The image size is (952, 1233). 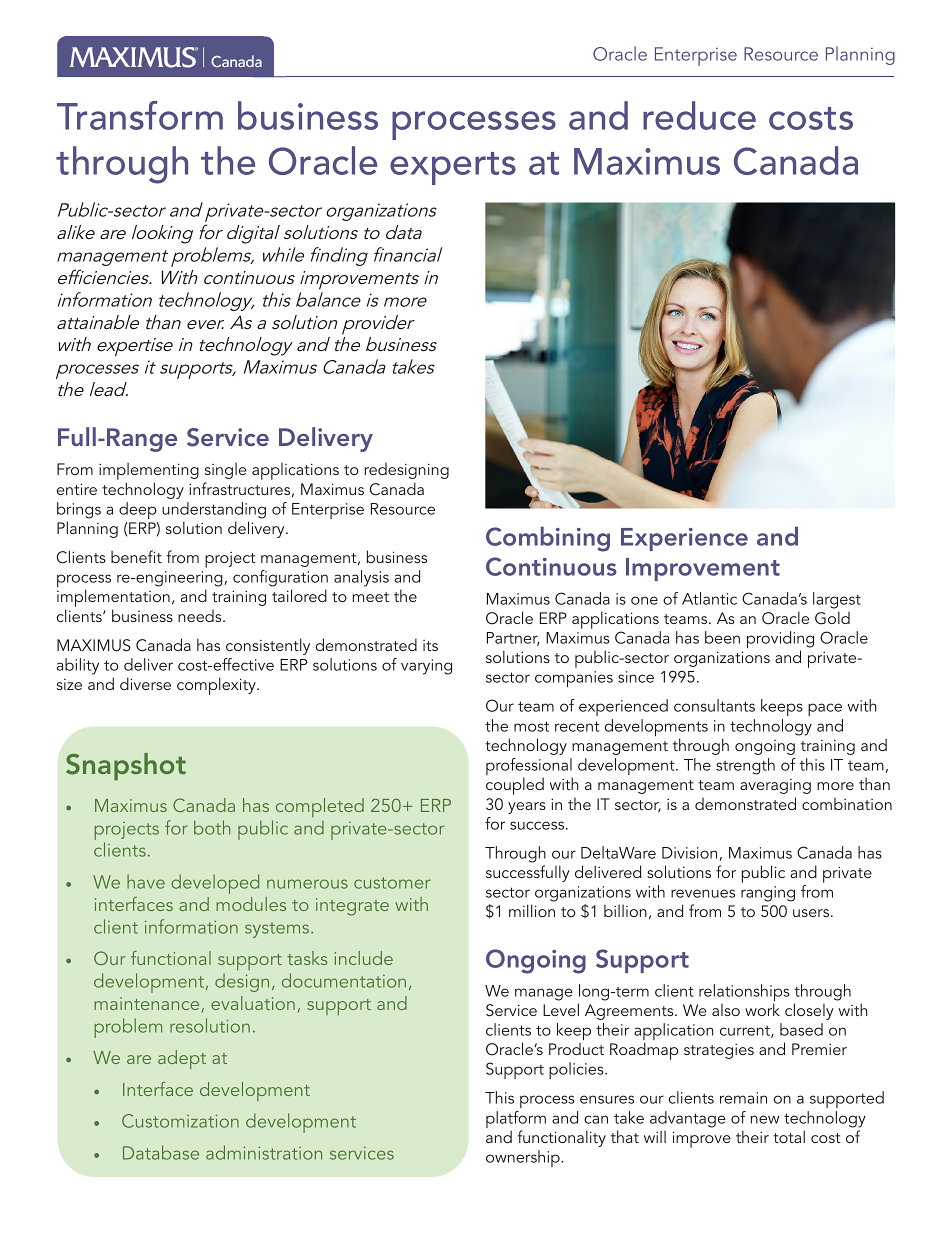 I want to click on Combining, so click(x=548, y=539).
